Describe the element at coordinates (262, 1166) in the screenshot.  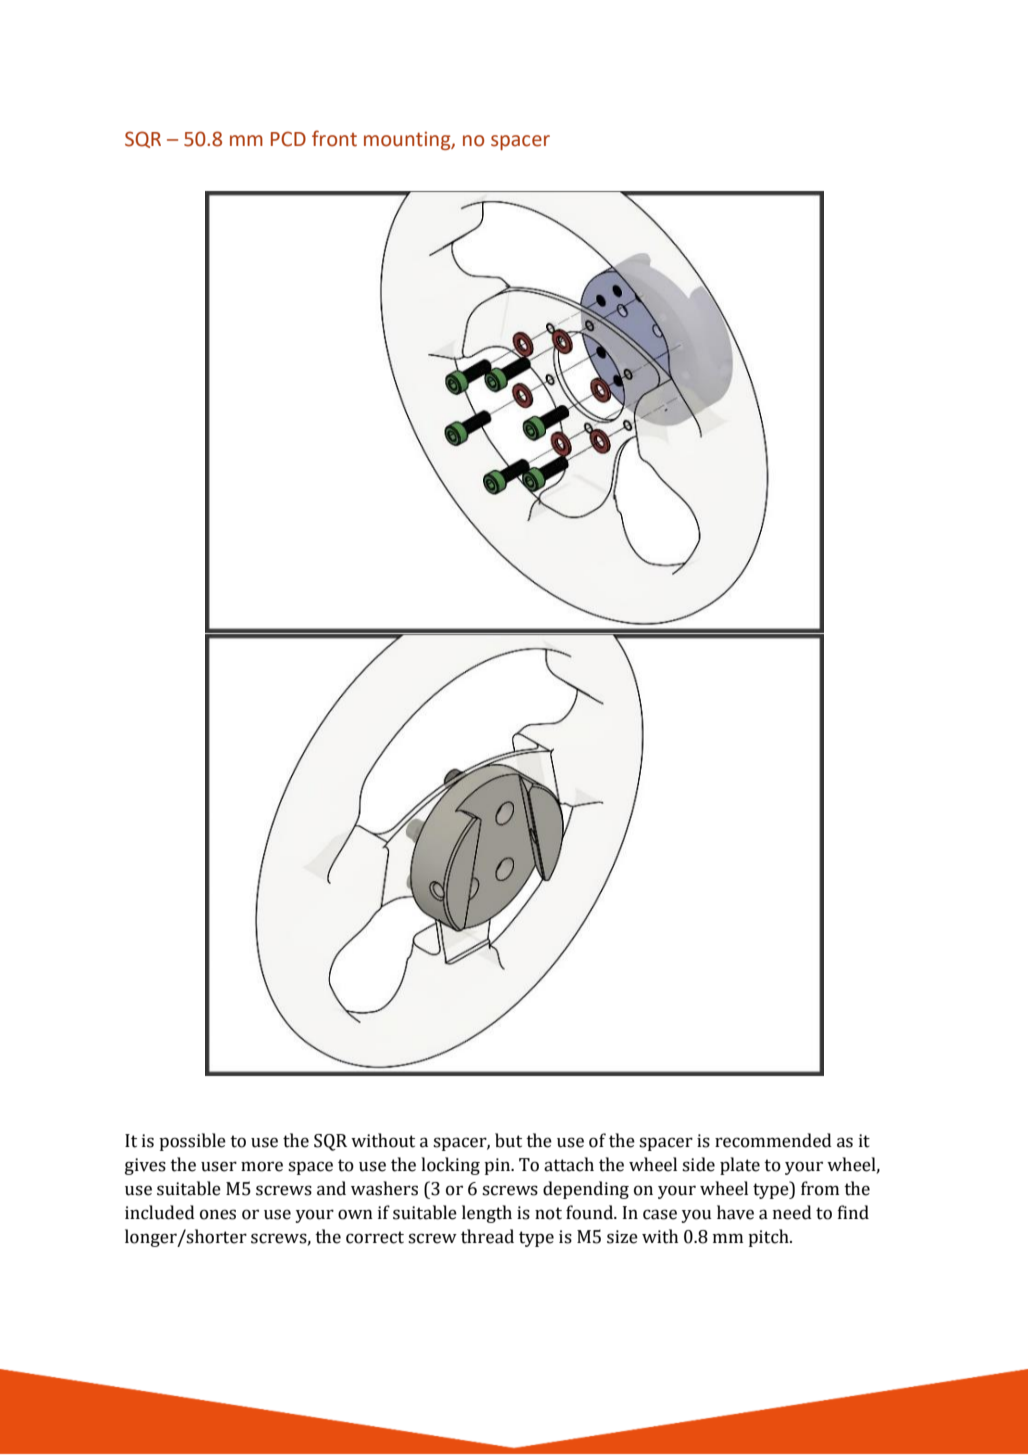
I see `more` at that location.
